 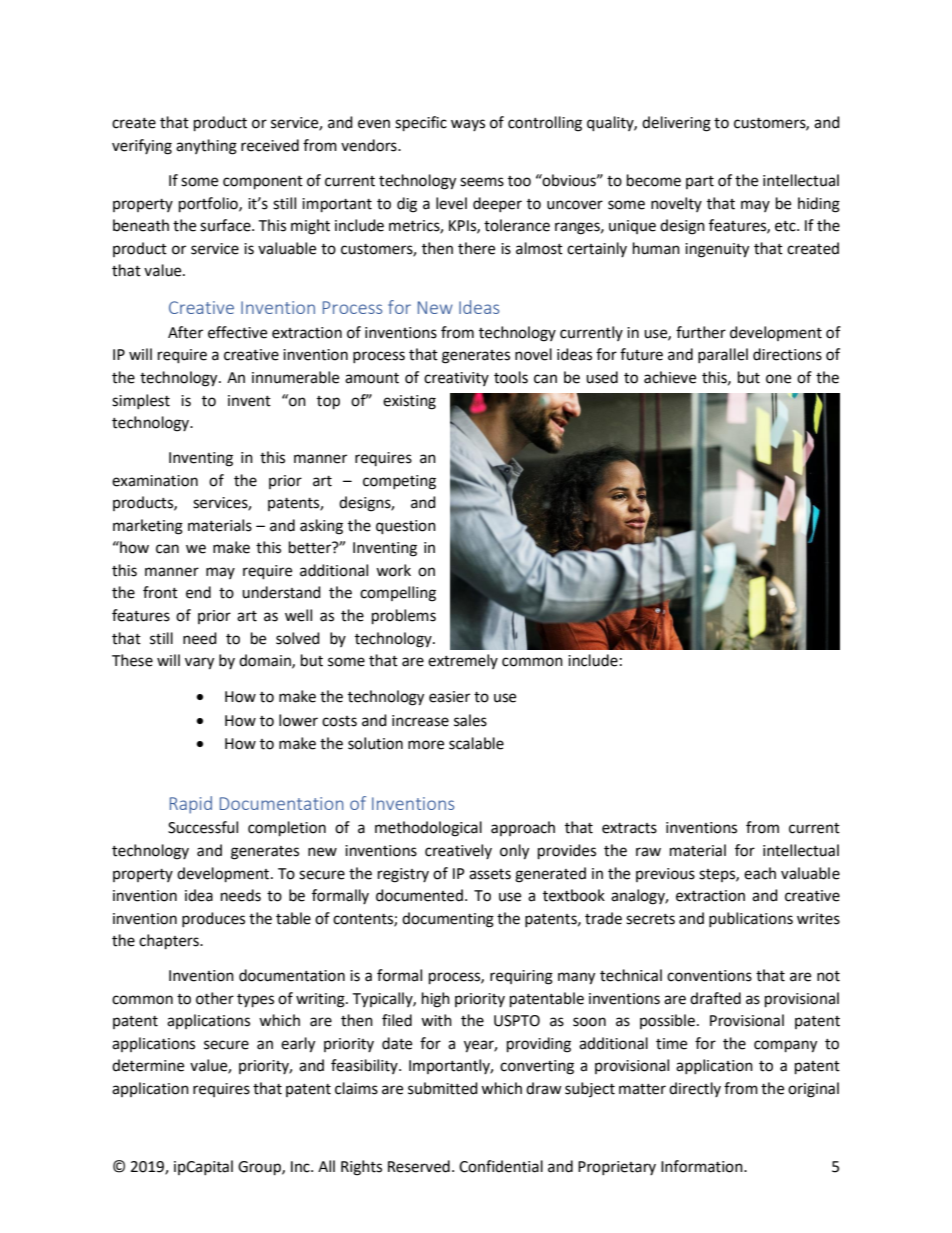 What do you see at coordinates (199, 663) in the image?
I see `vary` at bounding box center [199, 663].
